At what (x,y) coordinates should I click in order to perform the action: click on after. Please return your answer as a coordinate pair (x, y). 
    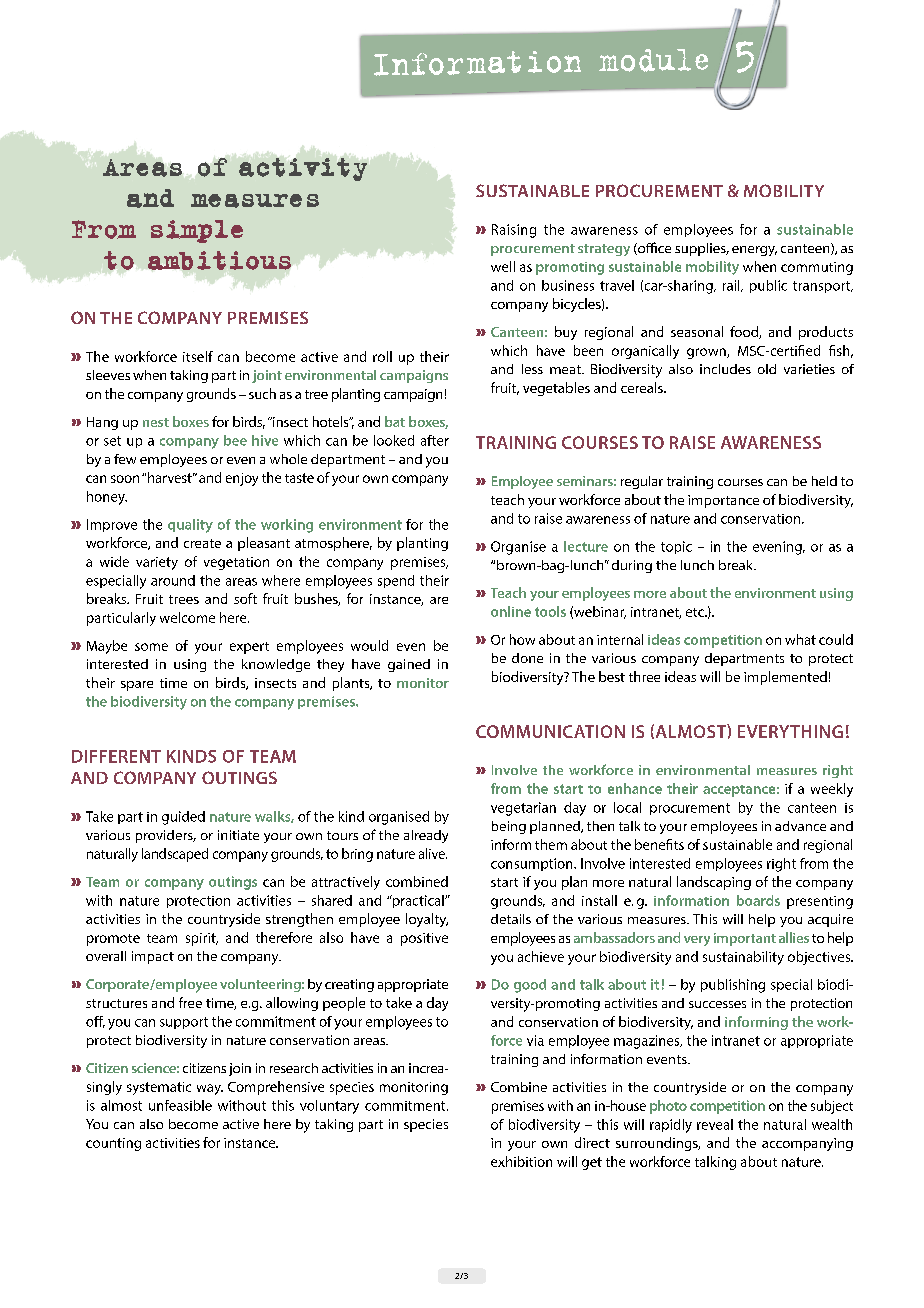
    Looking at the image, I should click on (435, 440).
